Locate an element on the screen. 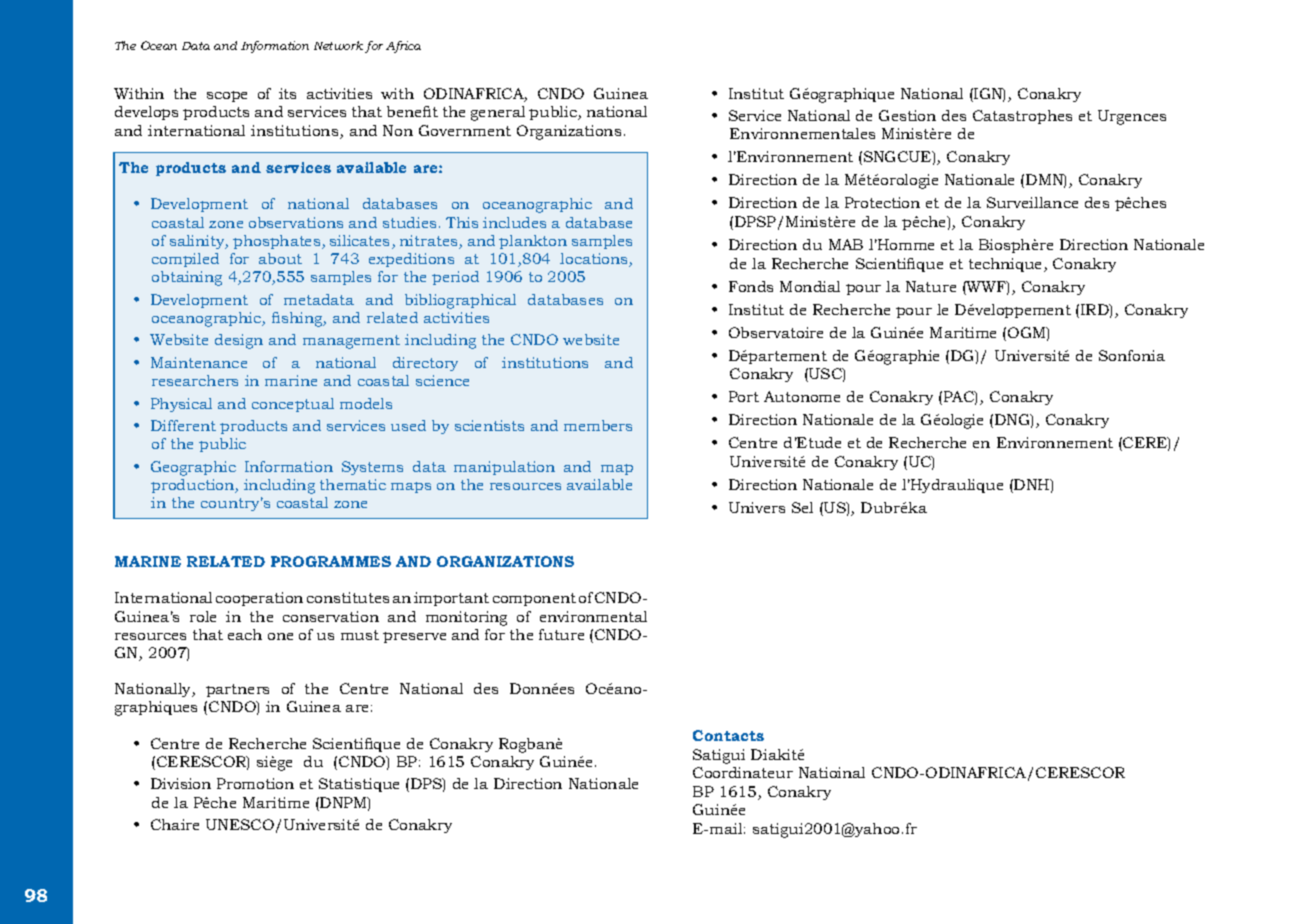 This screenshot has width=1308, height=924. environmental is located at coordinates (593, 616).
